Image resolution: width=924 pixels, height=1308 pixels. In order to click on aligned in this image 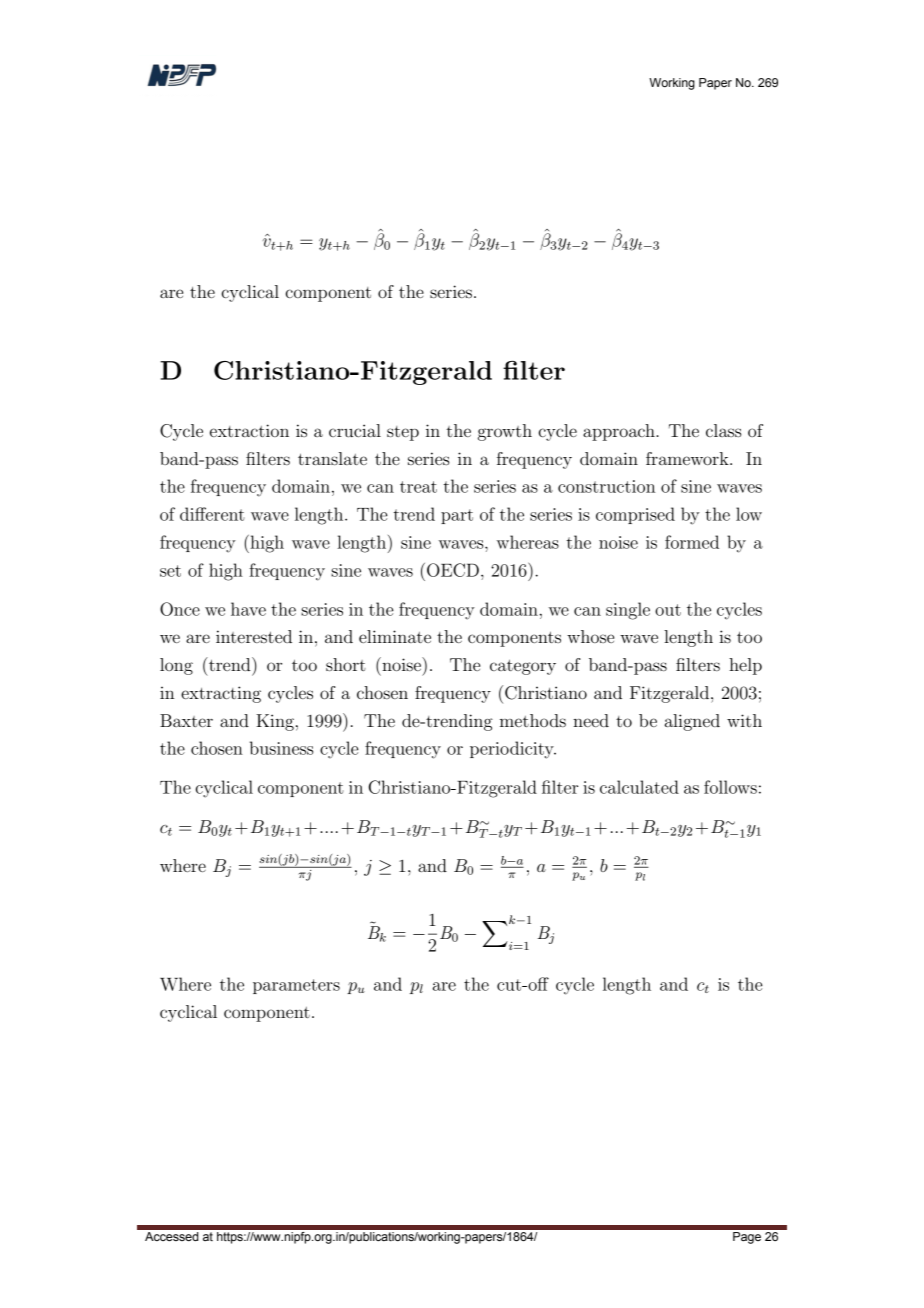, I will do `click(692, 722)`.
